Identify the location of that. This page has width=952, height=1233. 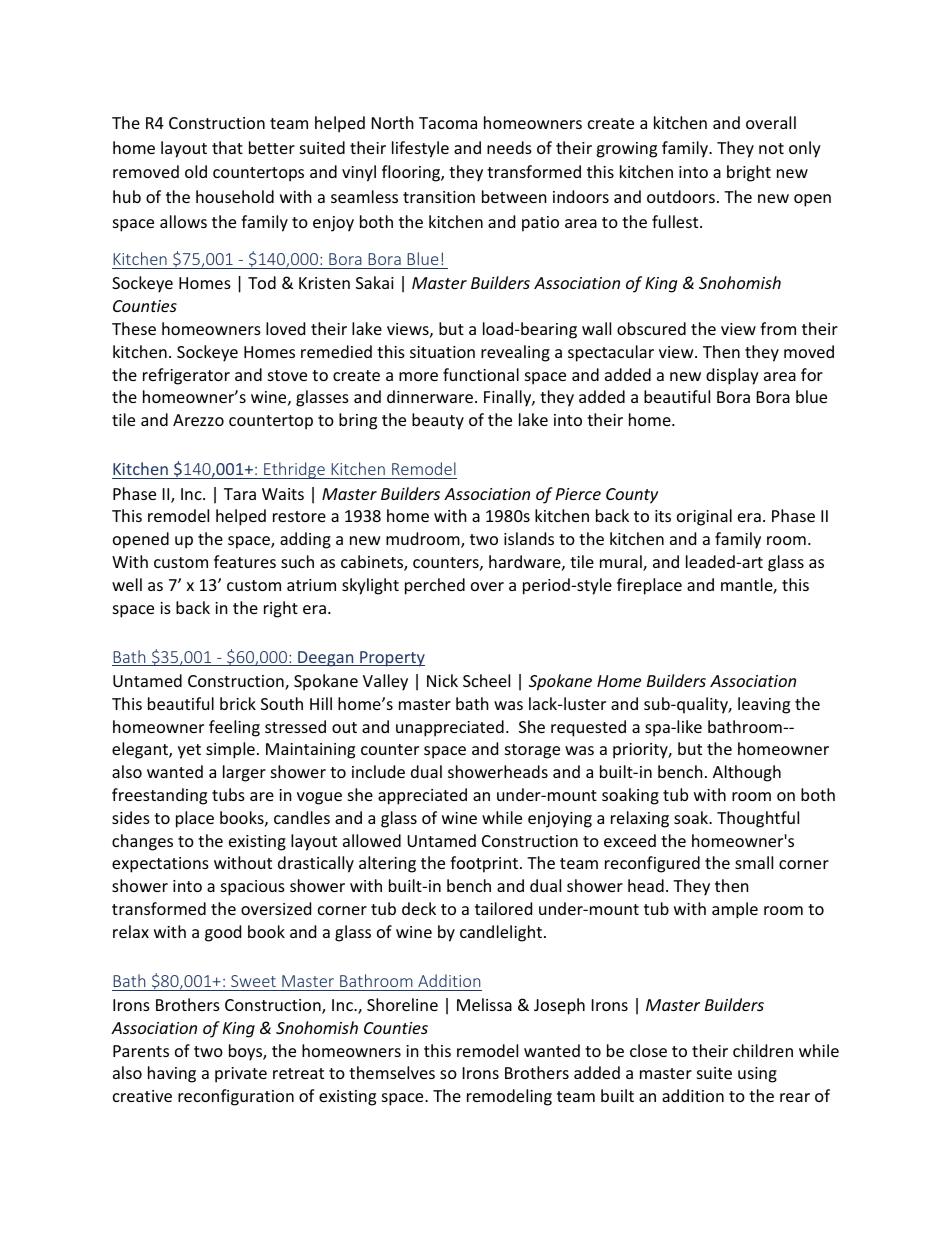
(227, 147).
